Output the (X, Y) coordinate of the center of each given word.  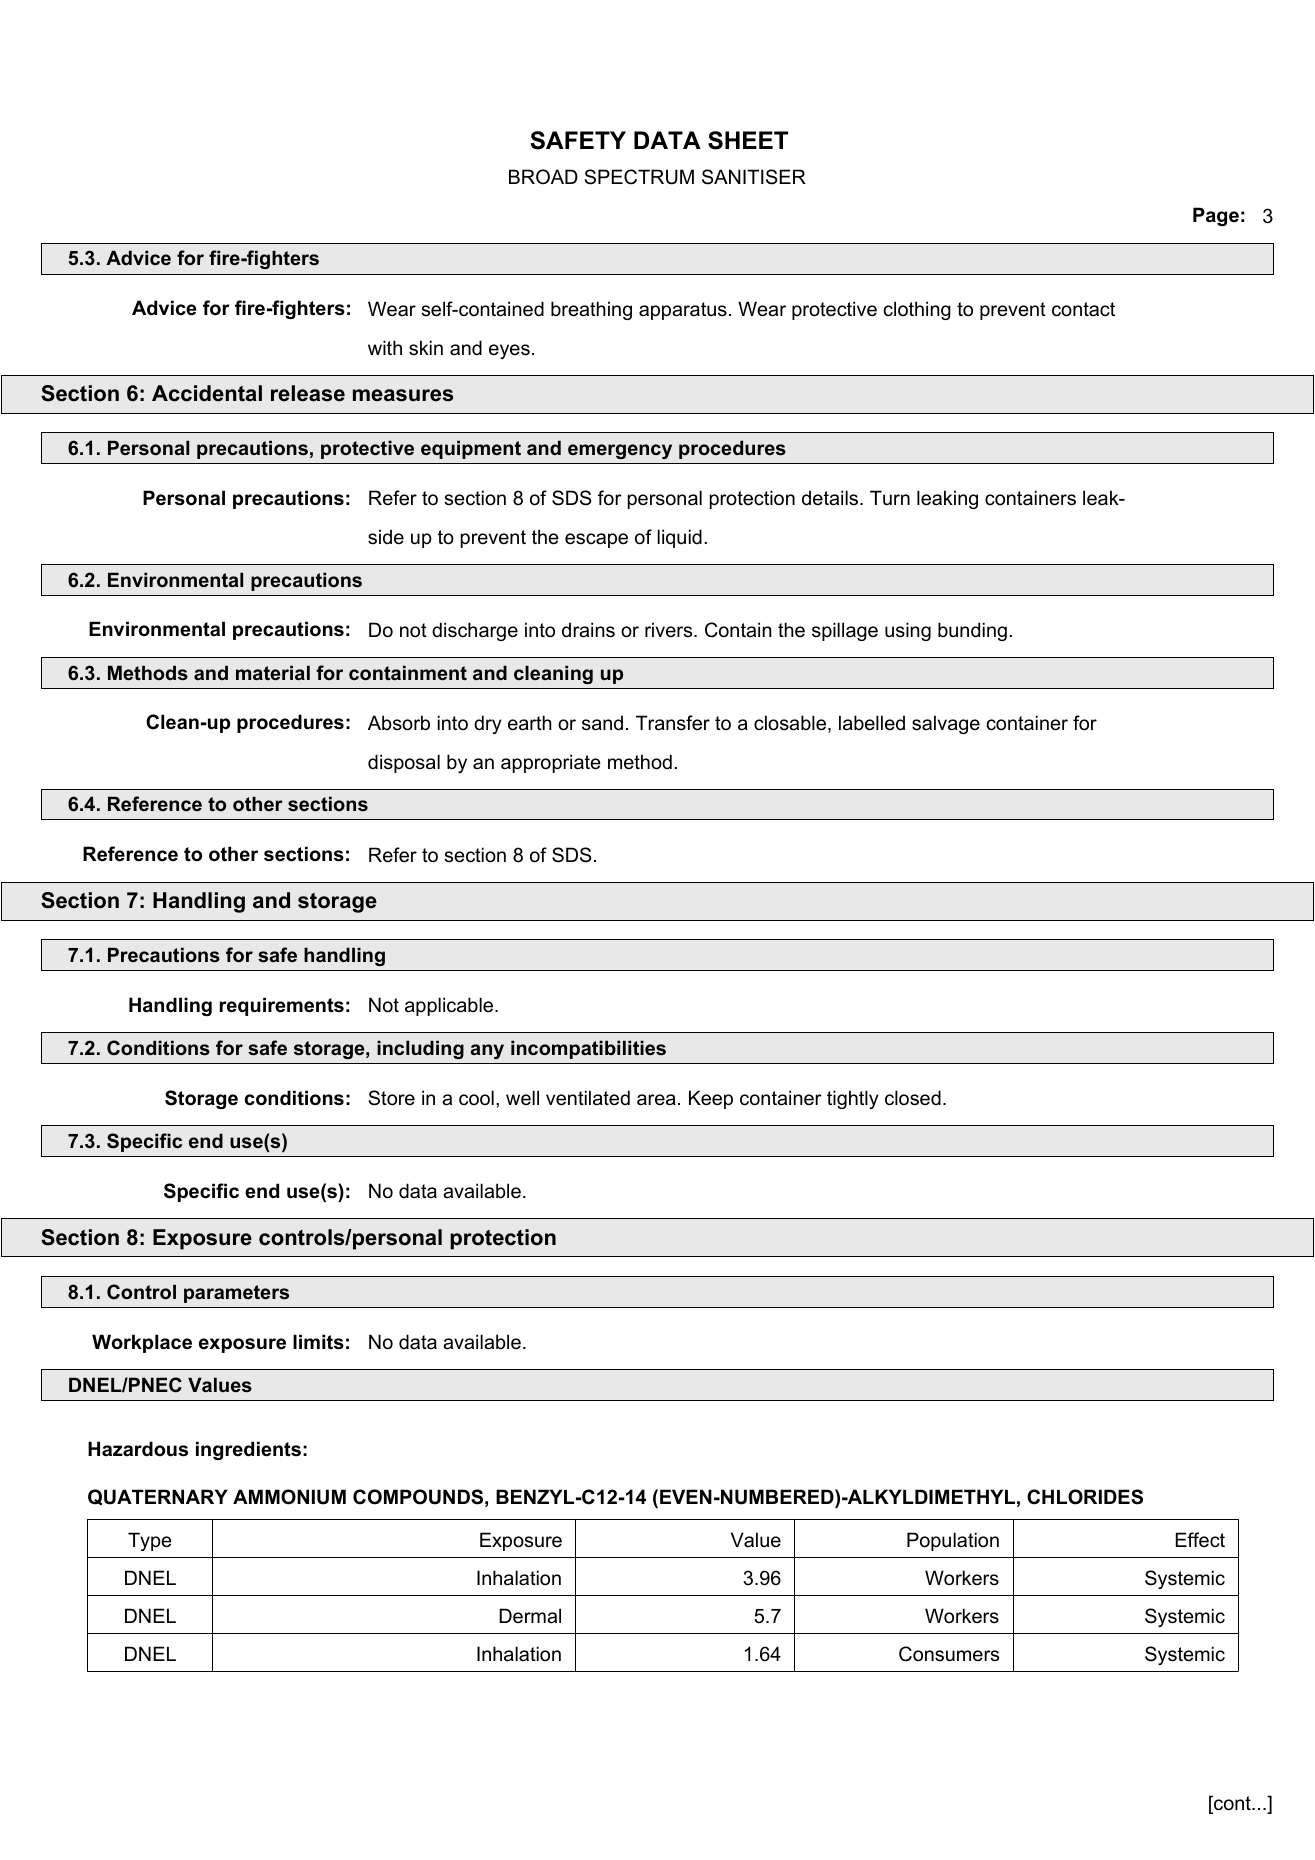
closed (913, 1098)
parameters (236, 1294)
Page (1216, 216)
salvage (946, 724)
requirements (282, 1006)
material (273, 673)
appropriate (551, 763)
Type (150, 1541)
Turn (890, 498)
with (385, 347)
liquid (679, 538)
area (656, 1100)
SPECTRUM (639, 177)
